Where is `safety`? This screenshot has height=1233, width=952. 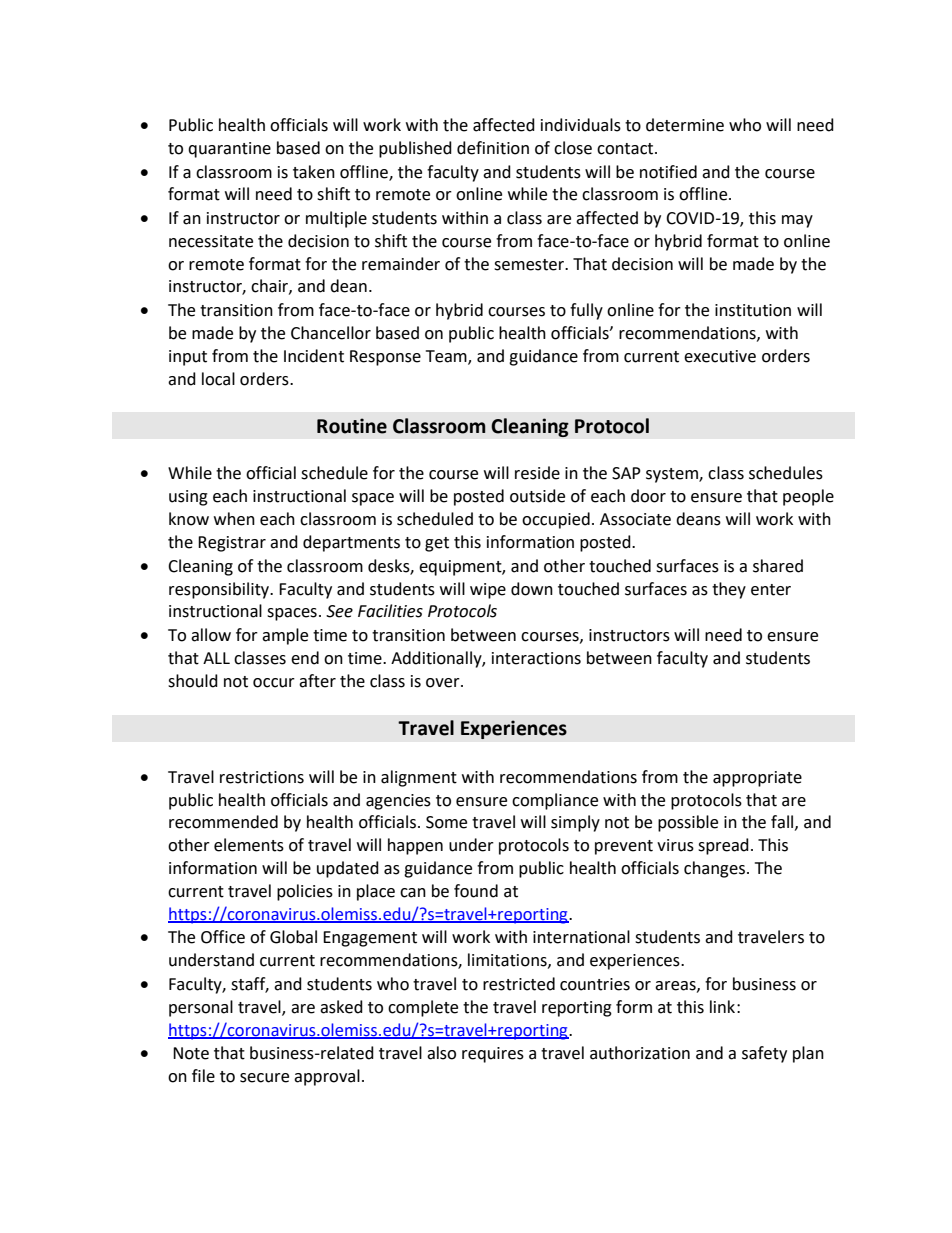
safety is located at coordinates (764, 1054).
